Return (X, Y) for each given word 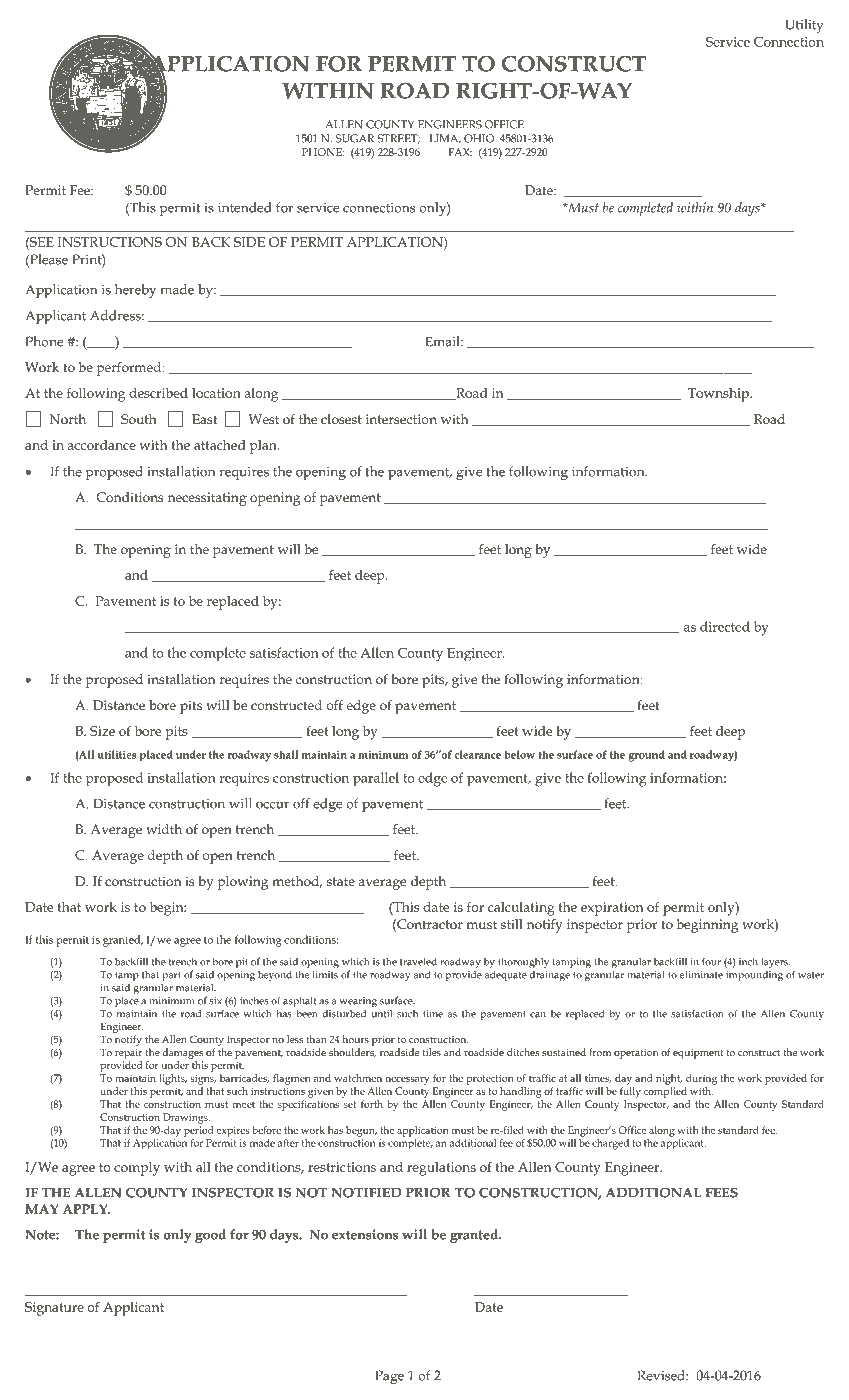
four (711, 961)
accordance (101, 445)
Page (389, 1377)
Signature (54, 1309)
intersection (401, 419)
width (164, 829)
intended (245, 207)
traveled (418, 961)
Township (719, 395)
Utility (804, 26)
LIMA (445, 139)
